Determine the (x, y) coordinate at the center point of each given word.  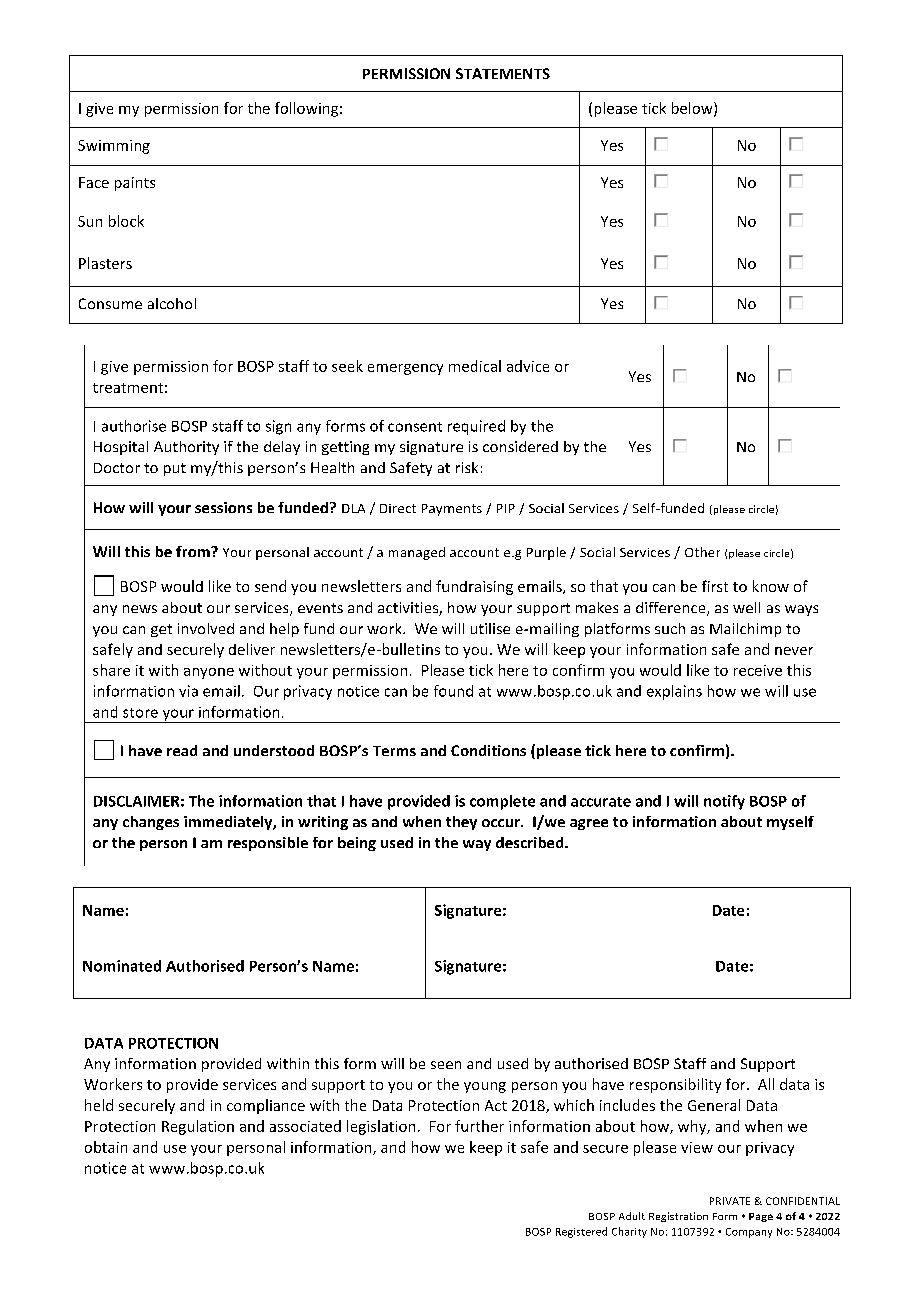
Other (702, 552)
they (461, 823)
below (693, 109)
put (175, 469)
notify (724, 802)
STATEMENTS (503, 73)
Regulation (198, 1127)
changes (151, 823)
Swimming (114, 147)
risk (467, 467)
